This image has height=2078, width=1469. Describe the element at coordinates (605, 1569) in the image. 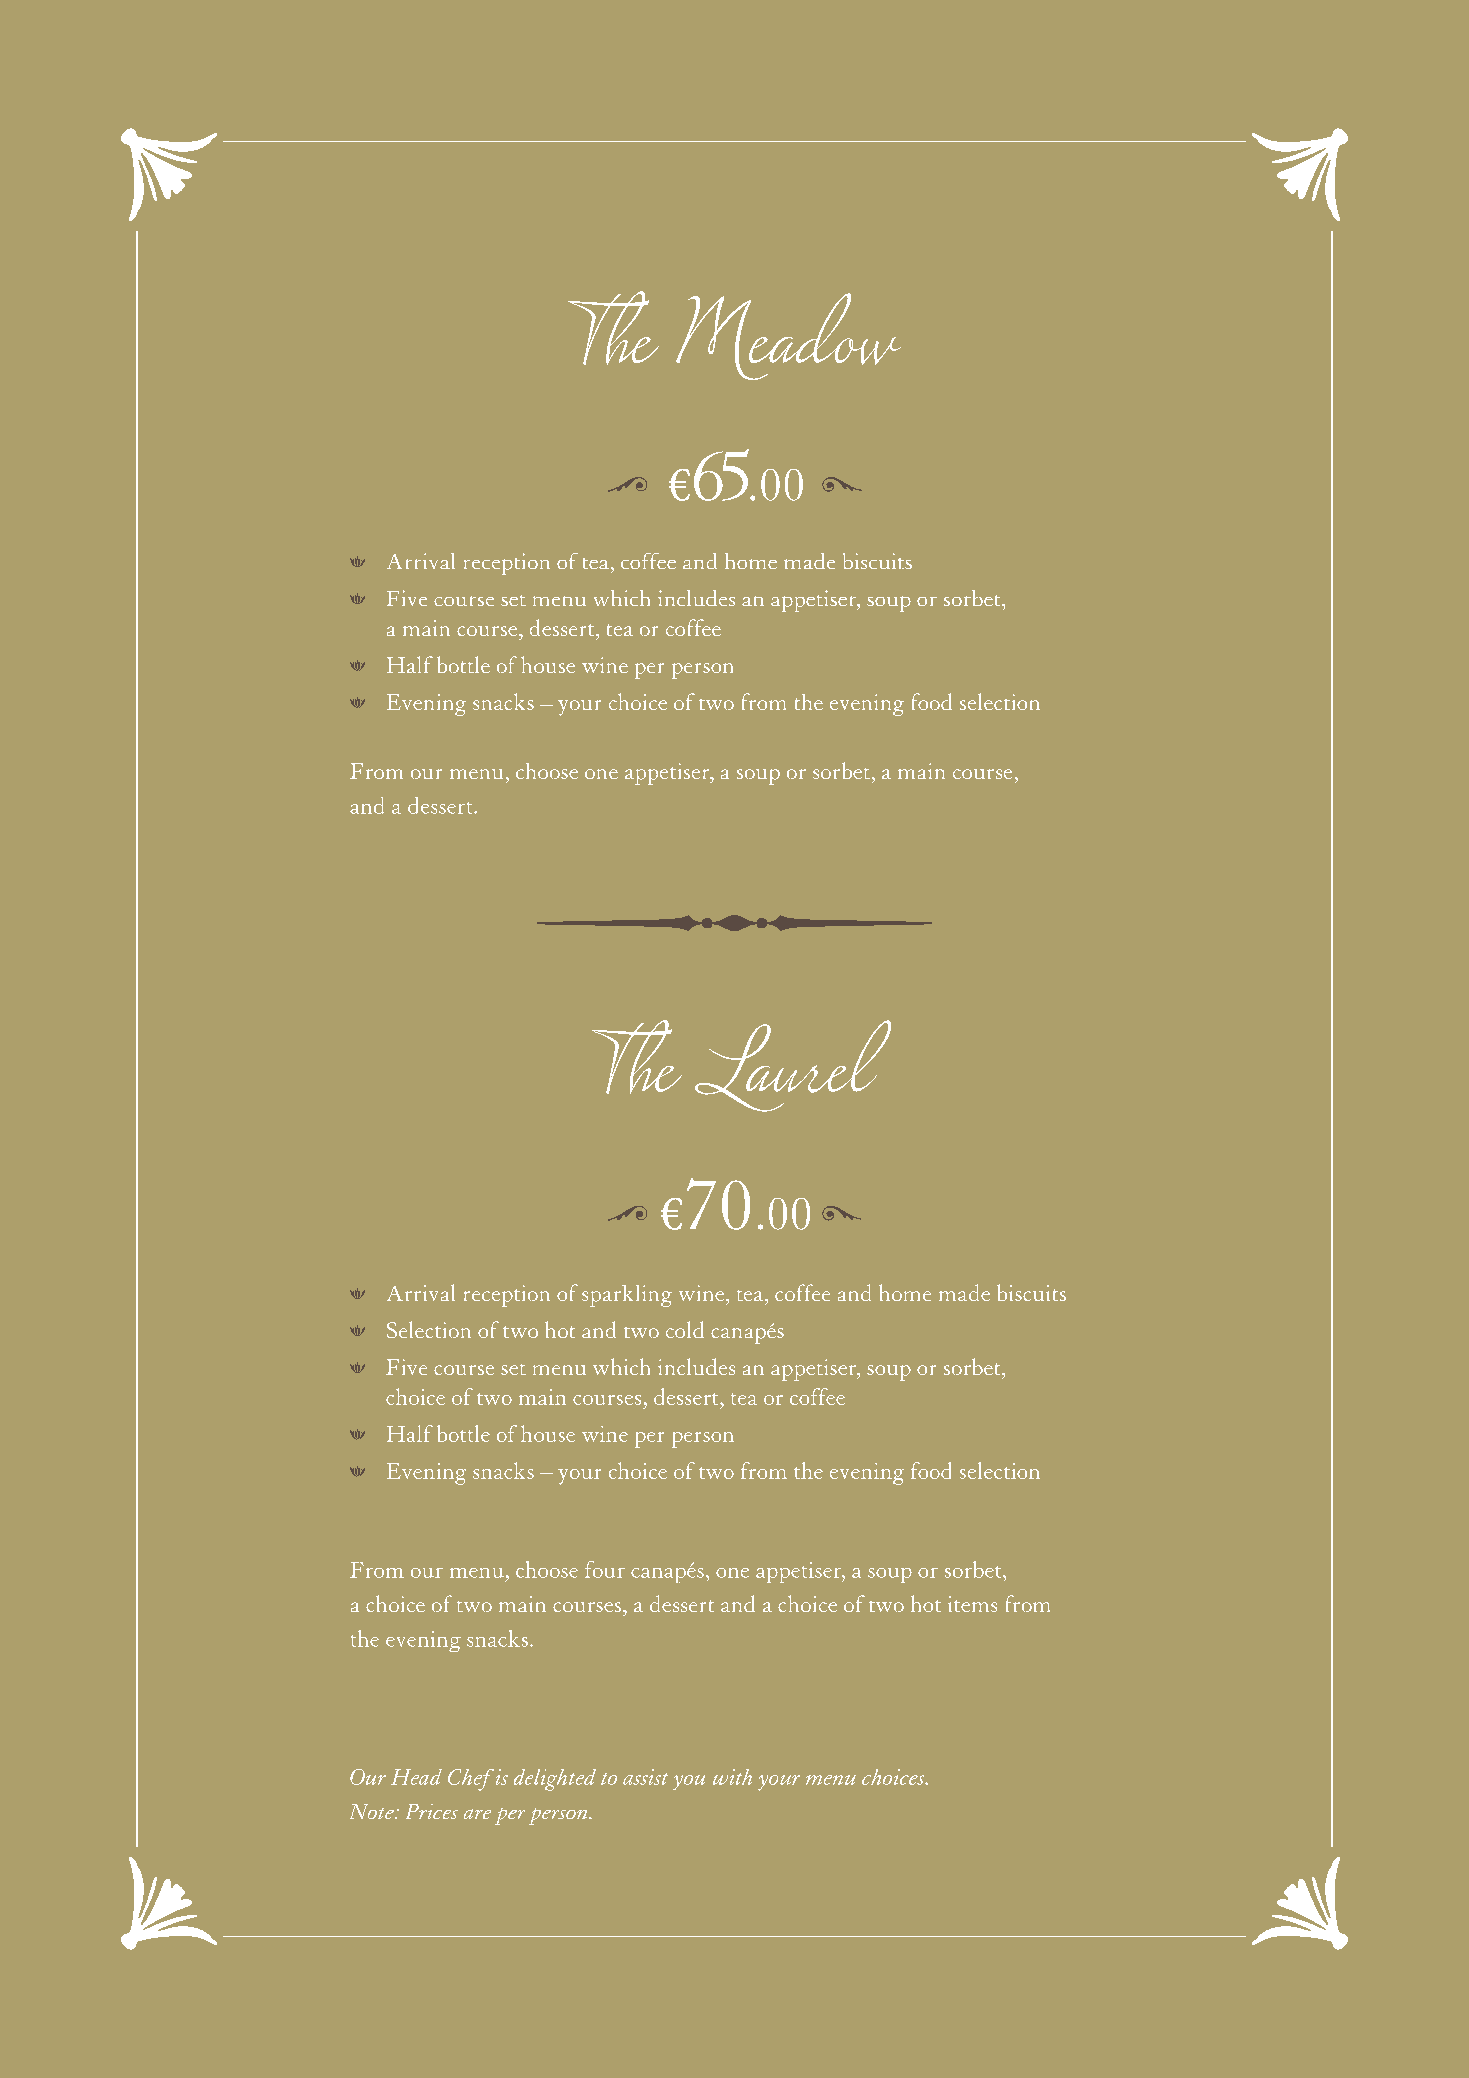

I see `four` at that location.
